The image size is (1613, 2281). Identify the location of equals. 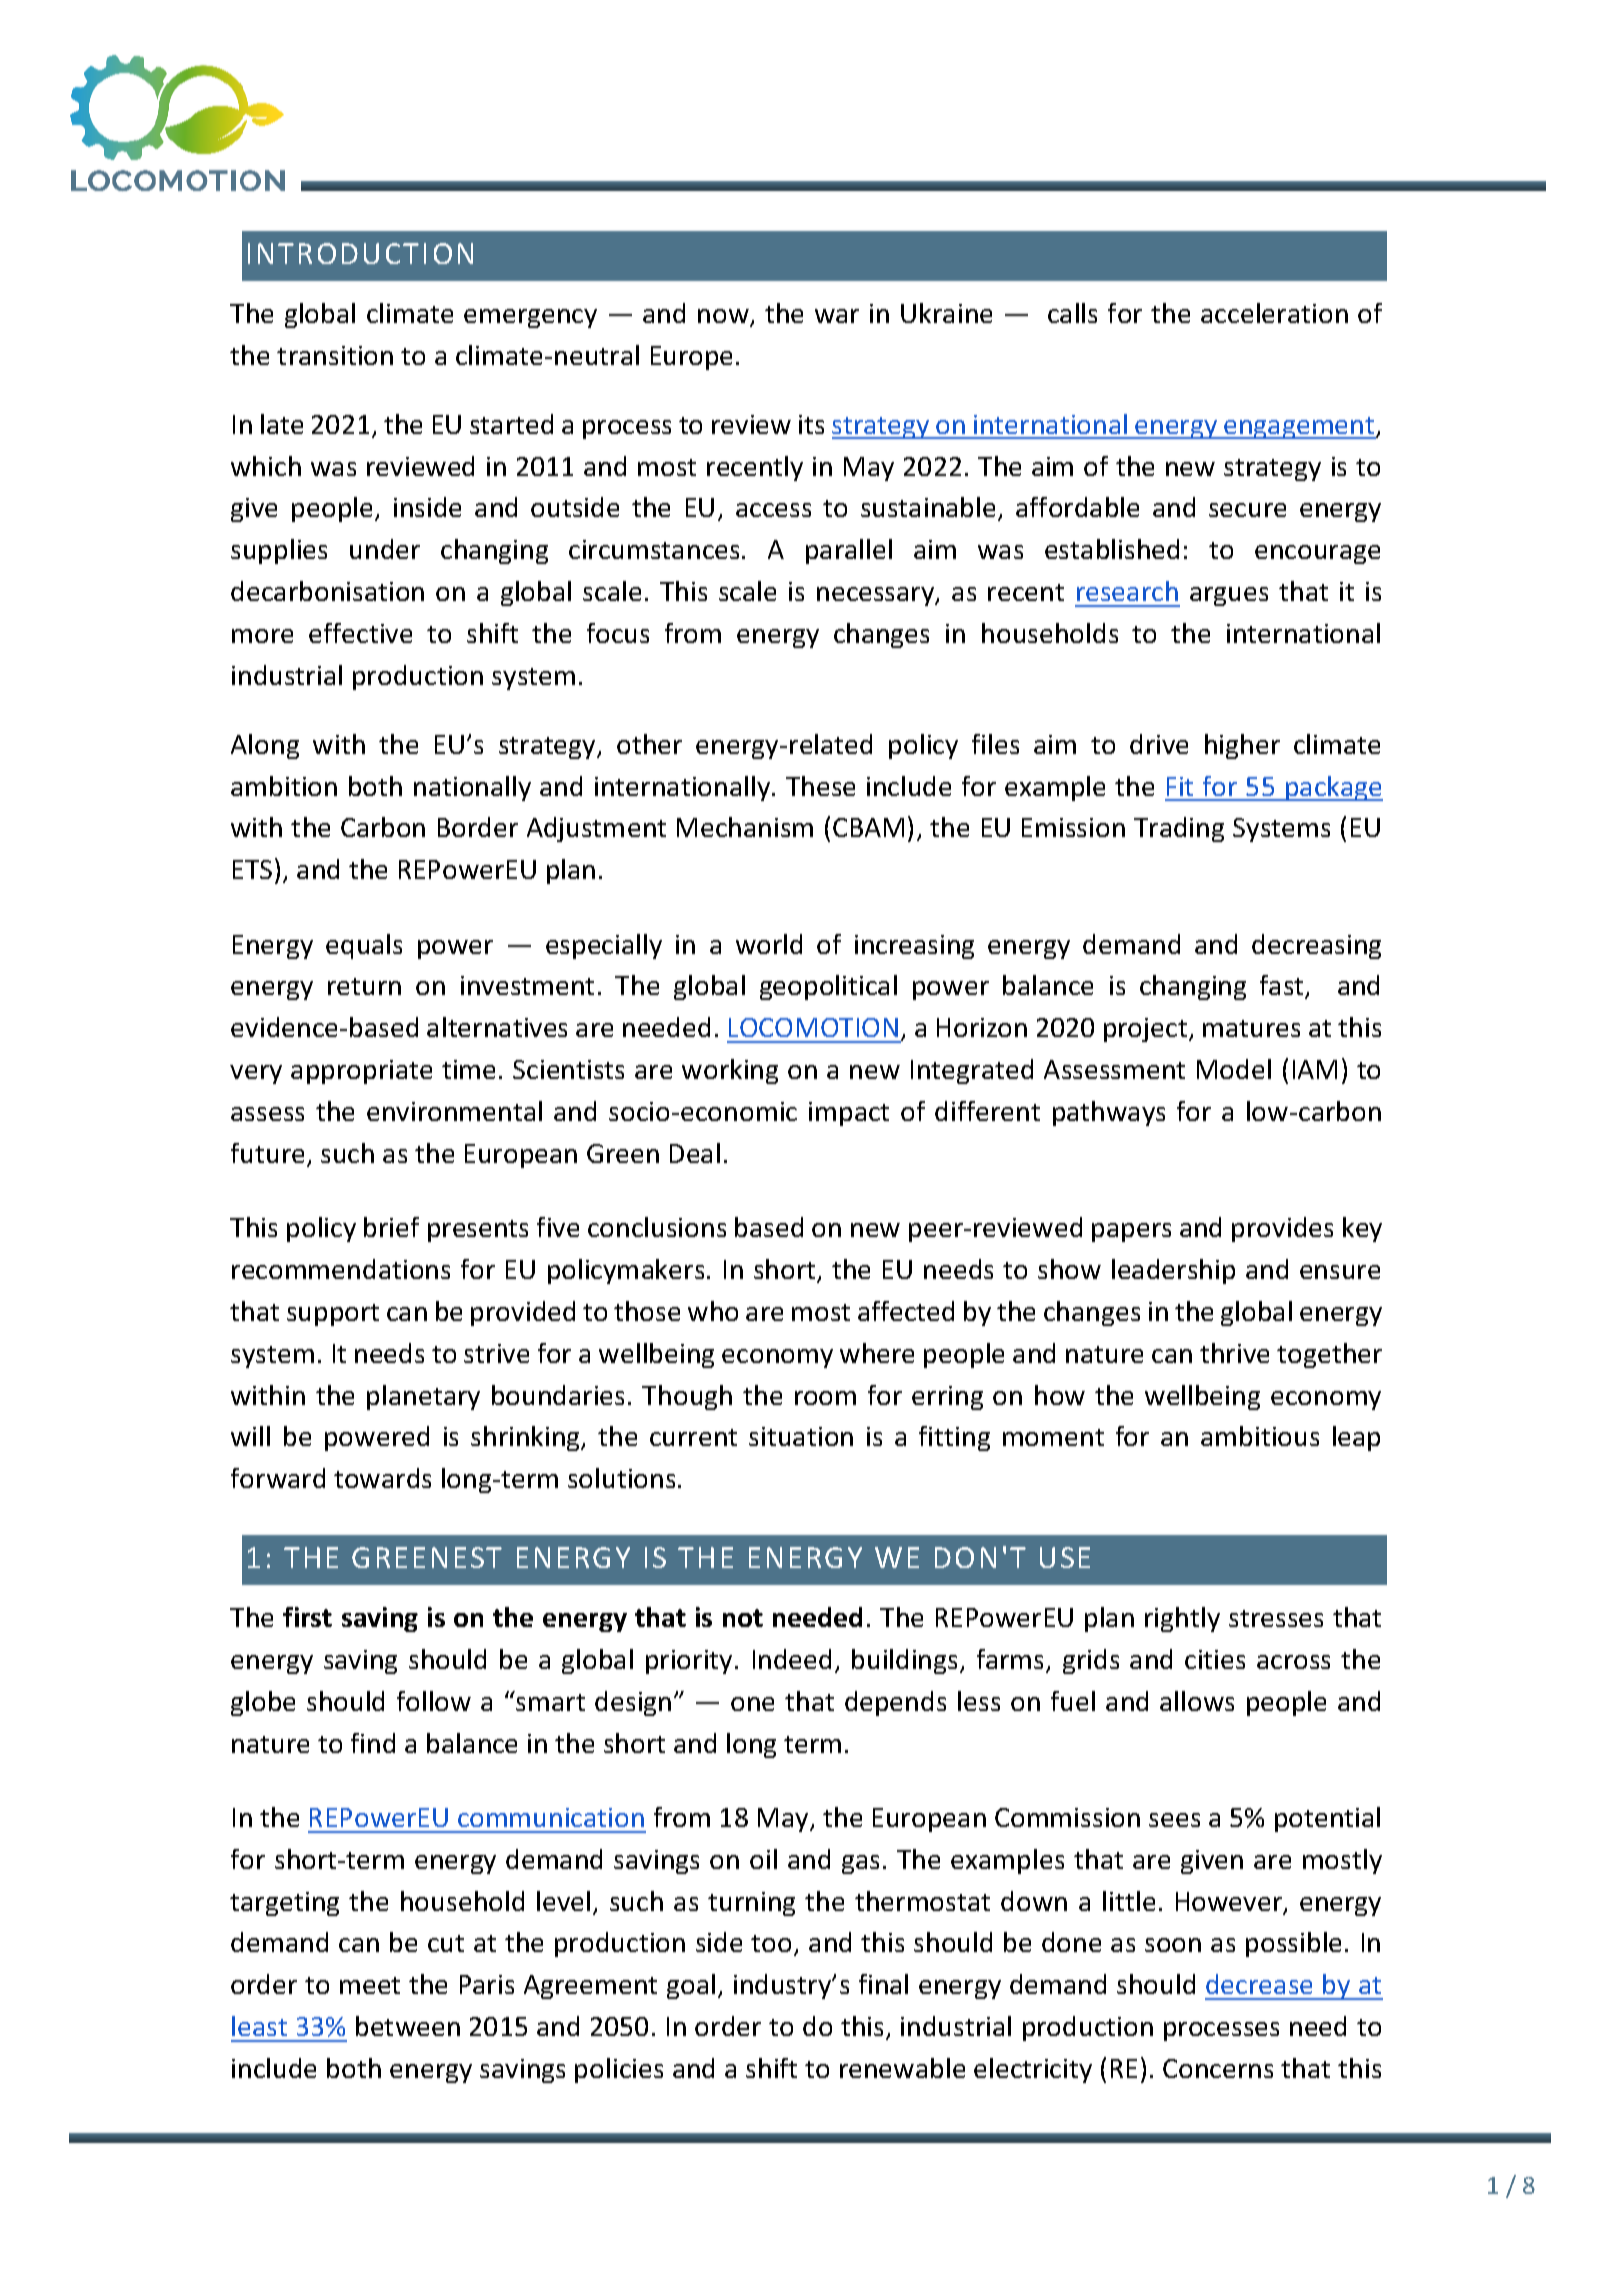
(364, 946).
